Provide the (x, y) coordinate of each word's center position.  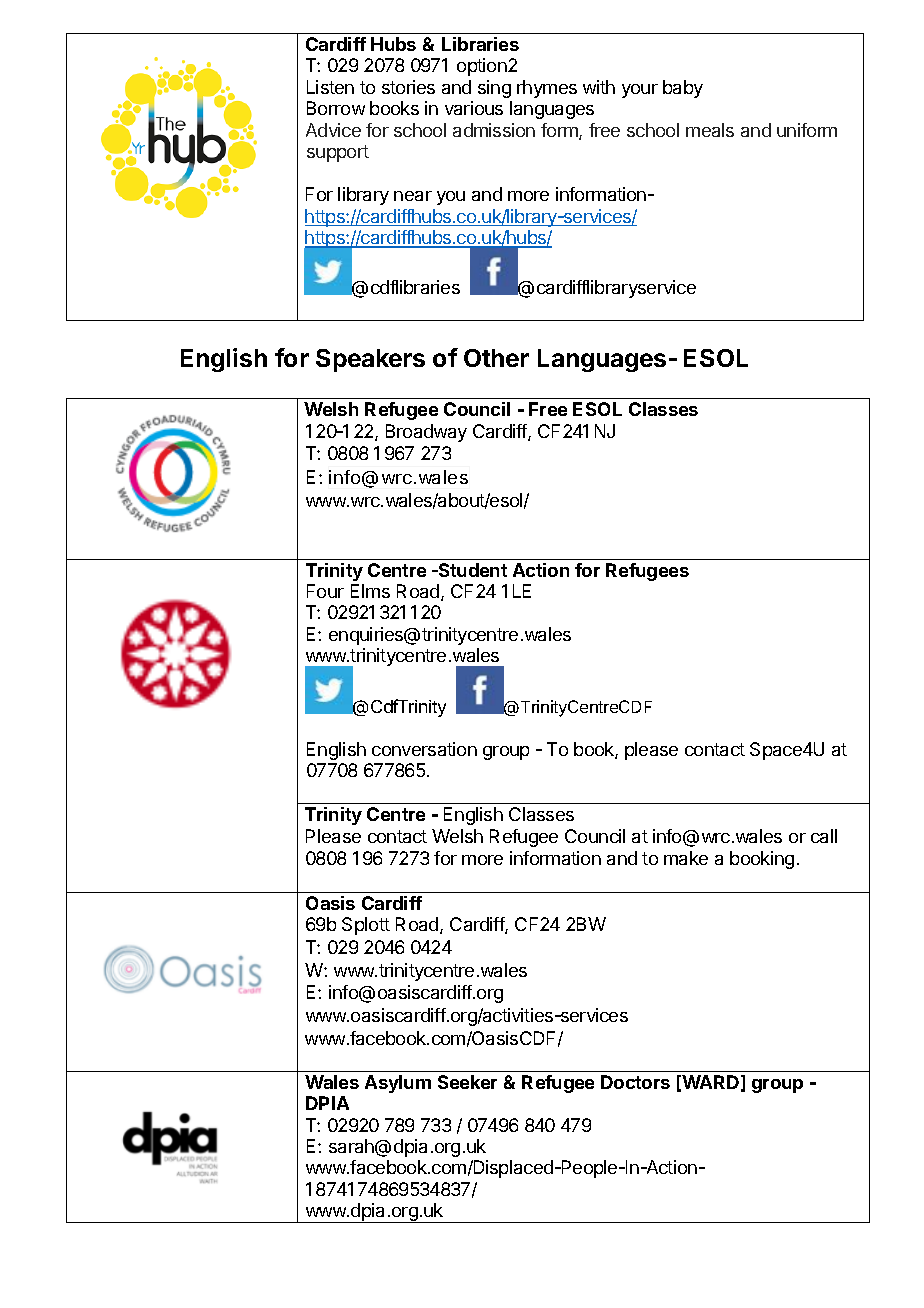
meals (710, 130)
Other (496, 358)
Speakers (370, 360)
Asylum (398, 1084)
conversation (424, 749)
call (824, 836)
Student (471, 570)
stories (408, 87)
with (599, 87)
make (686, 858)
